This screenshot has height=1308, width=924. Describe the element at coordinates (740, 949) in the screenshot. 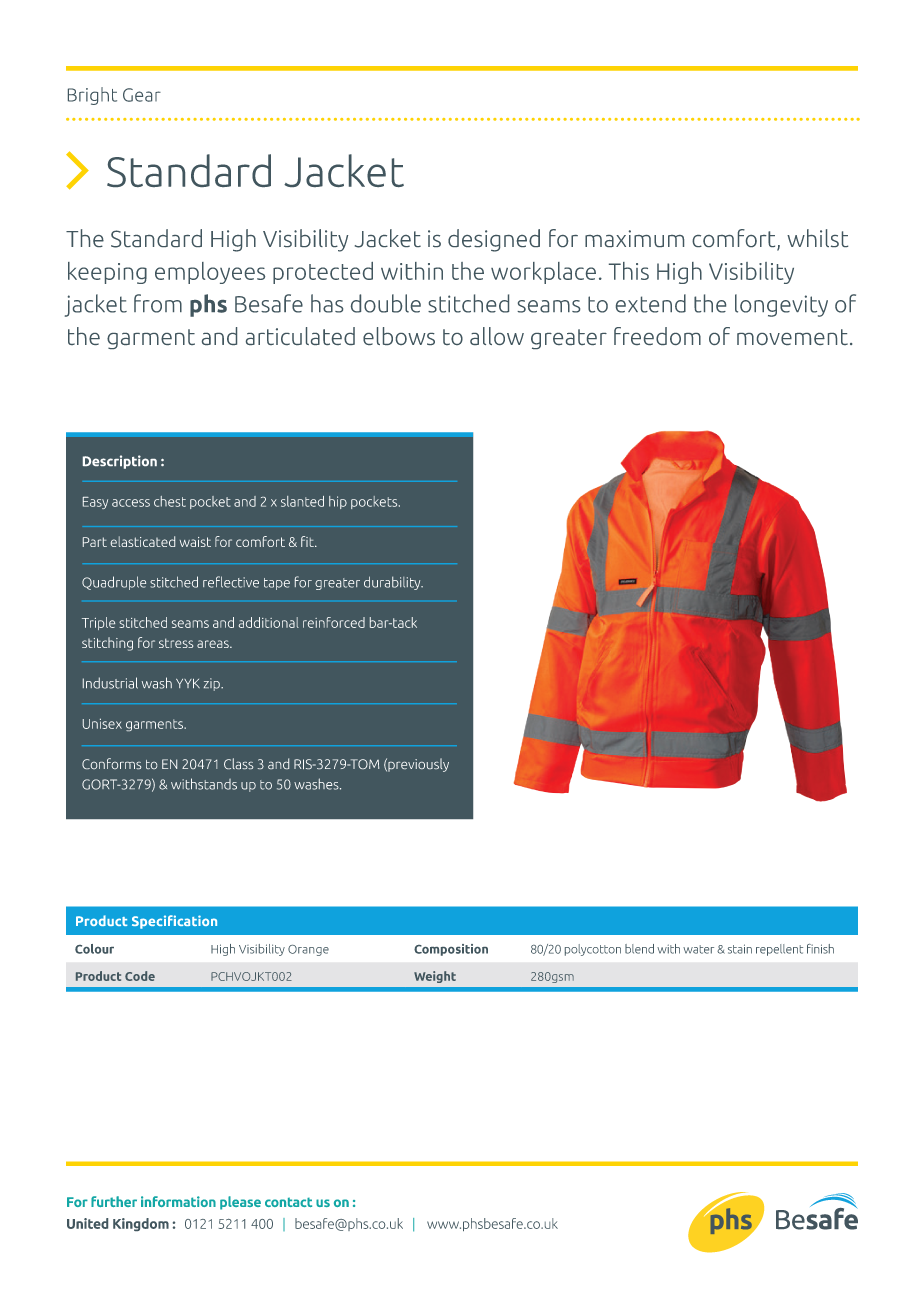

I see `stain` at that location.
